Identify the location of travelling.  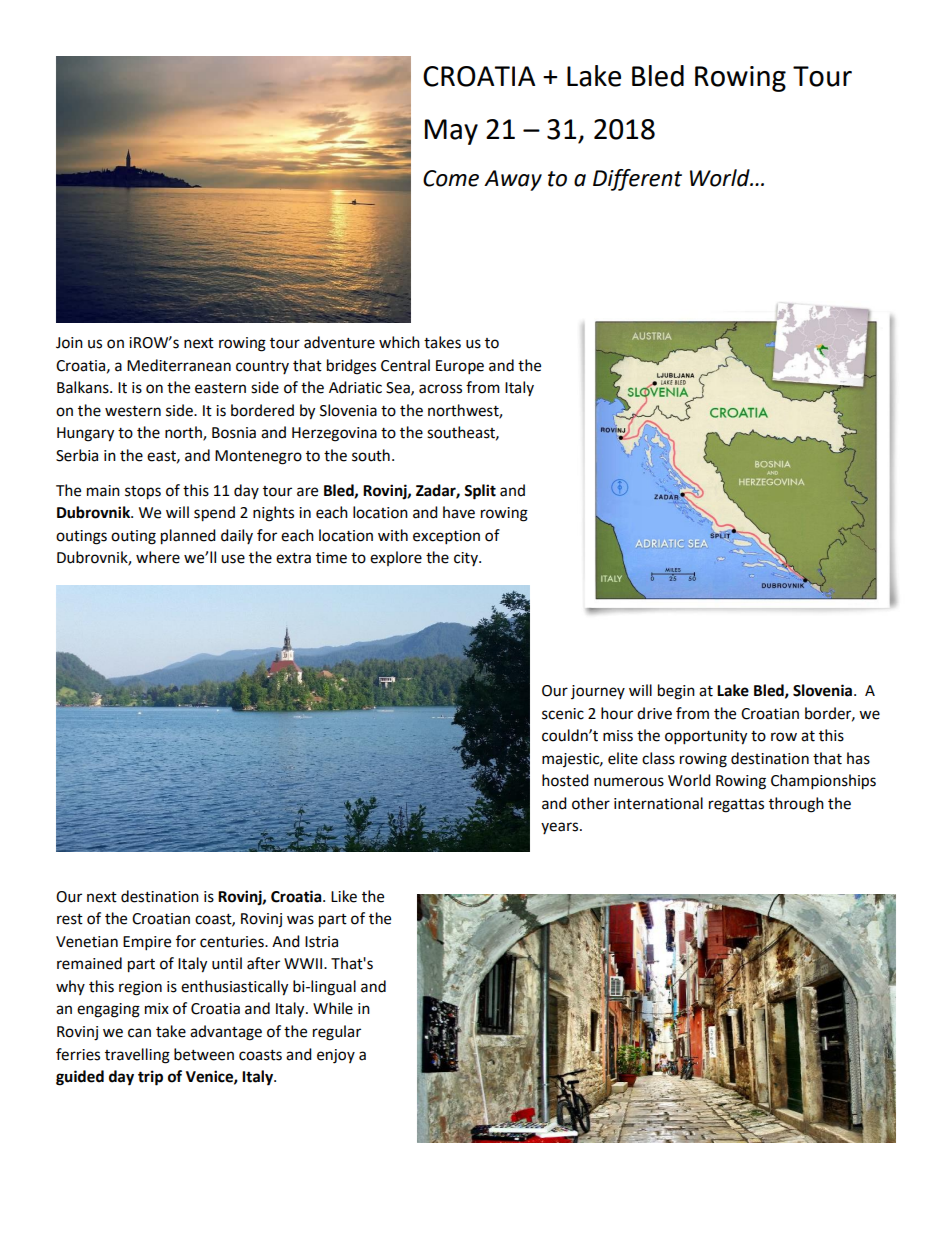
(137, 1056).
